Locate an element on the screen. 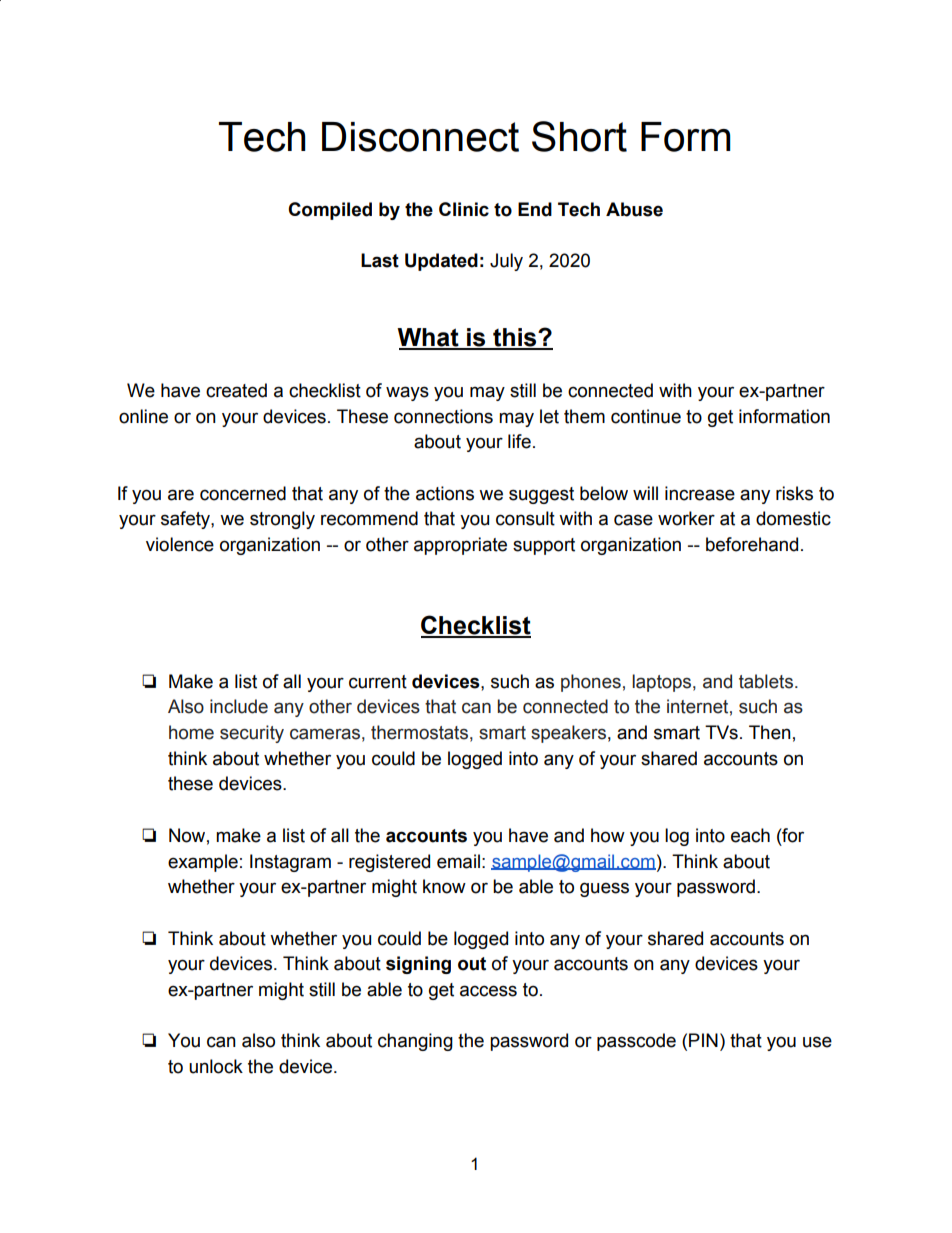 The height and width of the screenshot is (1233, 952). concerned is located at coordinates (243, 493).
